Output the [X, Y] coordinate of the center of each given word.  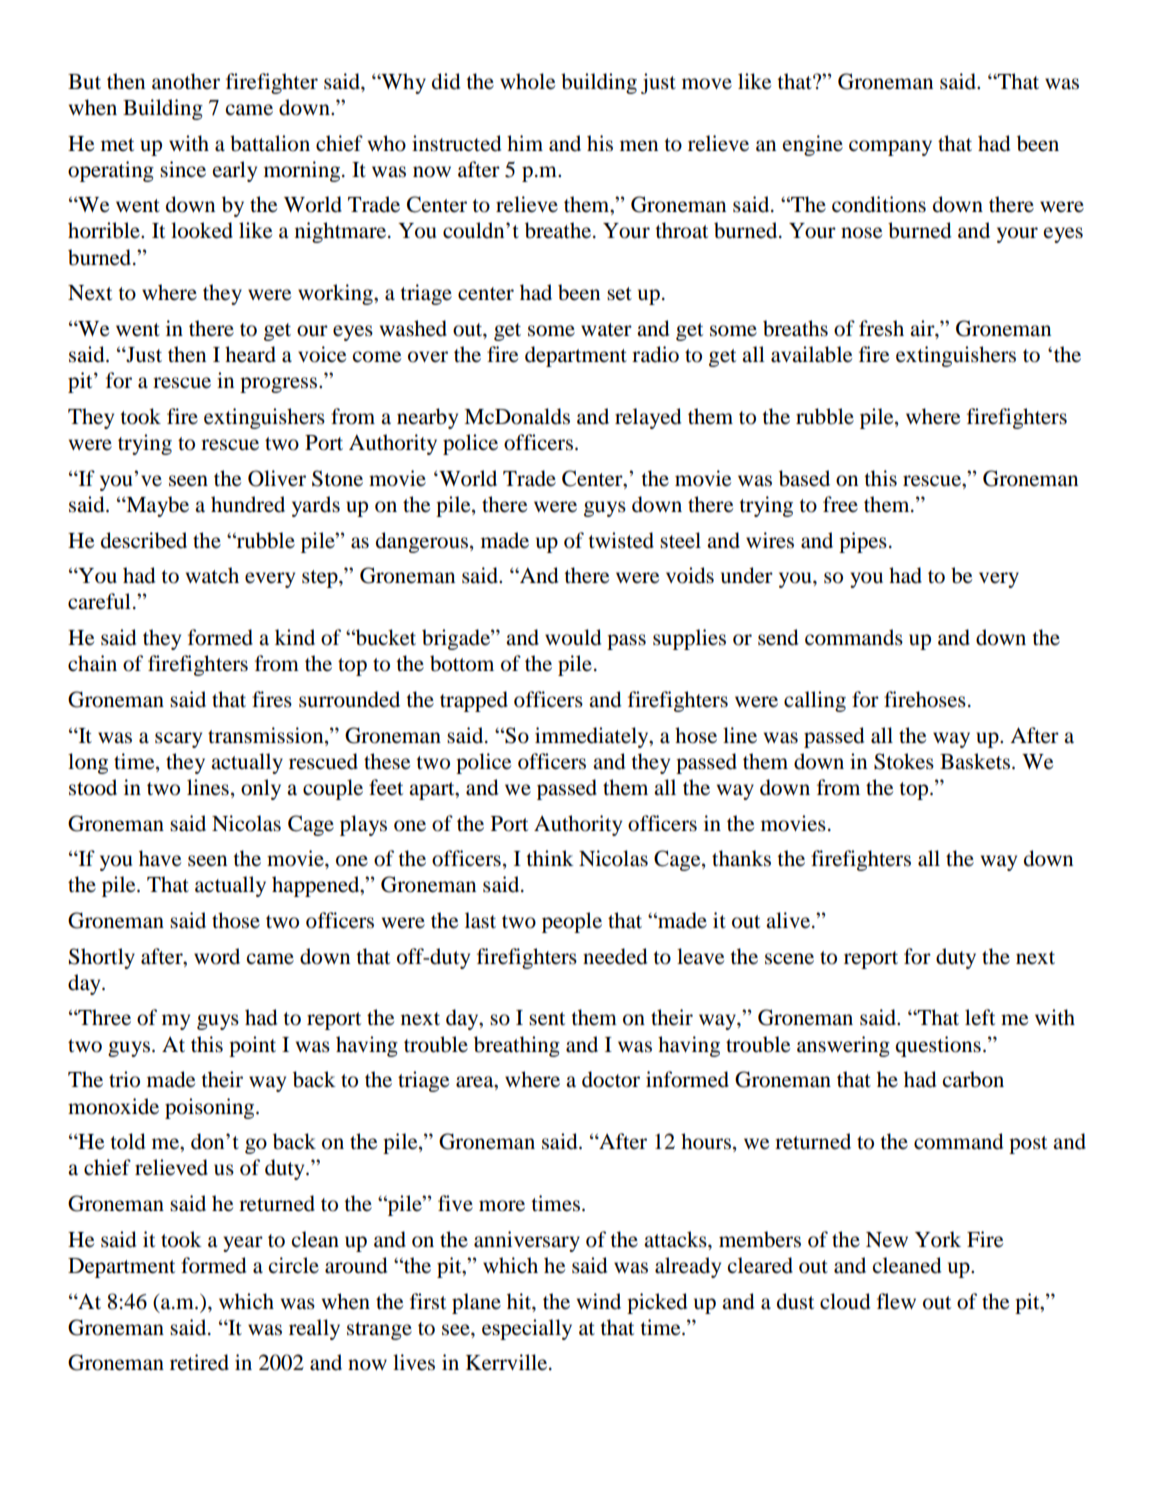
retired [199, 1362]
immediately [593, 737]
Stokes [904, 761]
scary [178, 740]
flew [896, 1301]
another [186, 81]
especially [527, 1329]
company [890, 148]
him [525, 143]
